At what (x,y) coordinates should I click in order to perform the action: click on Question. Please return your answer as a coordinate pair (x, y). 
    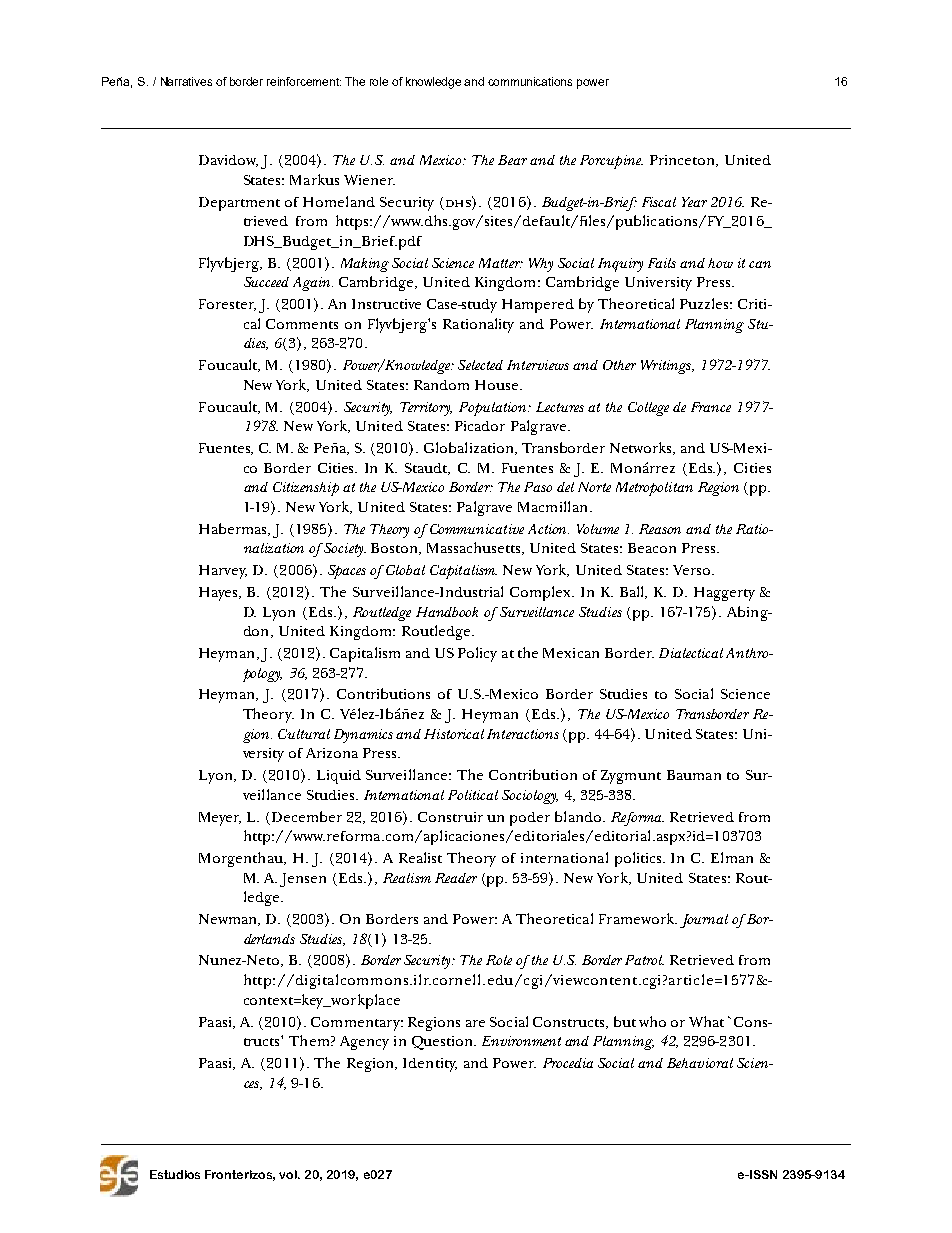
    Looking at the image, I should click on (443, 1043).
